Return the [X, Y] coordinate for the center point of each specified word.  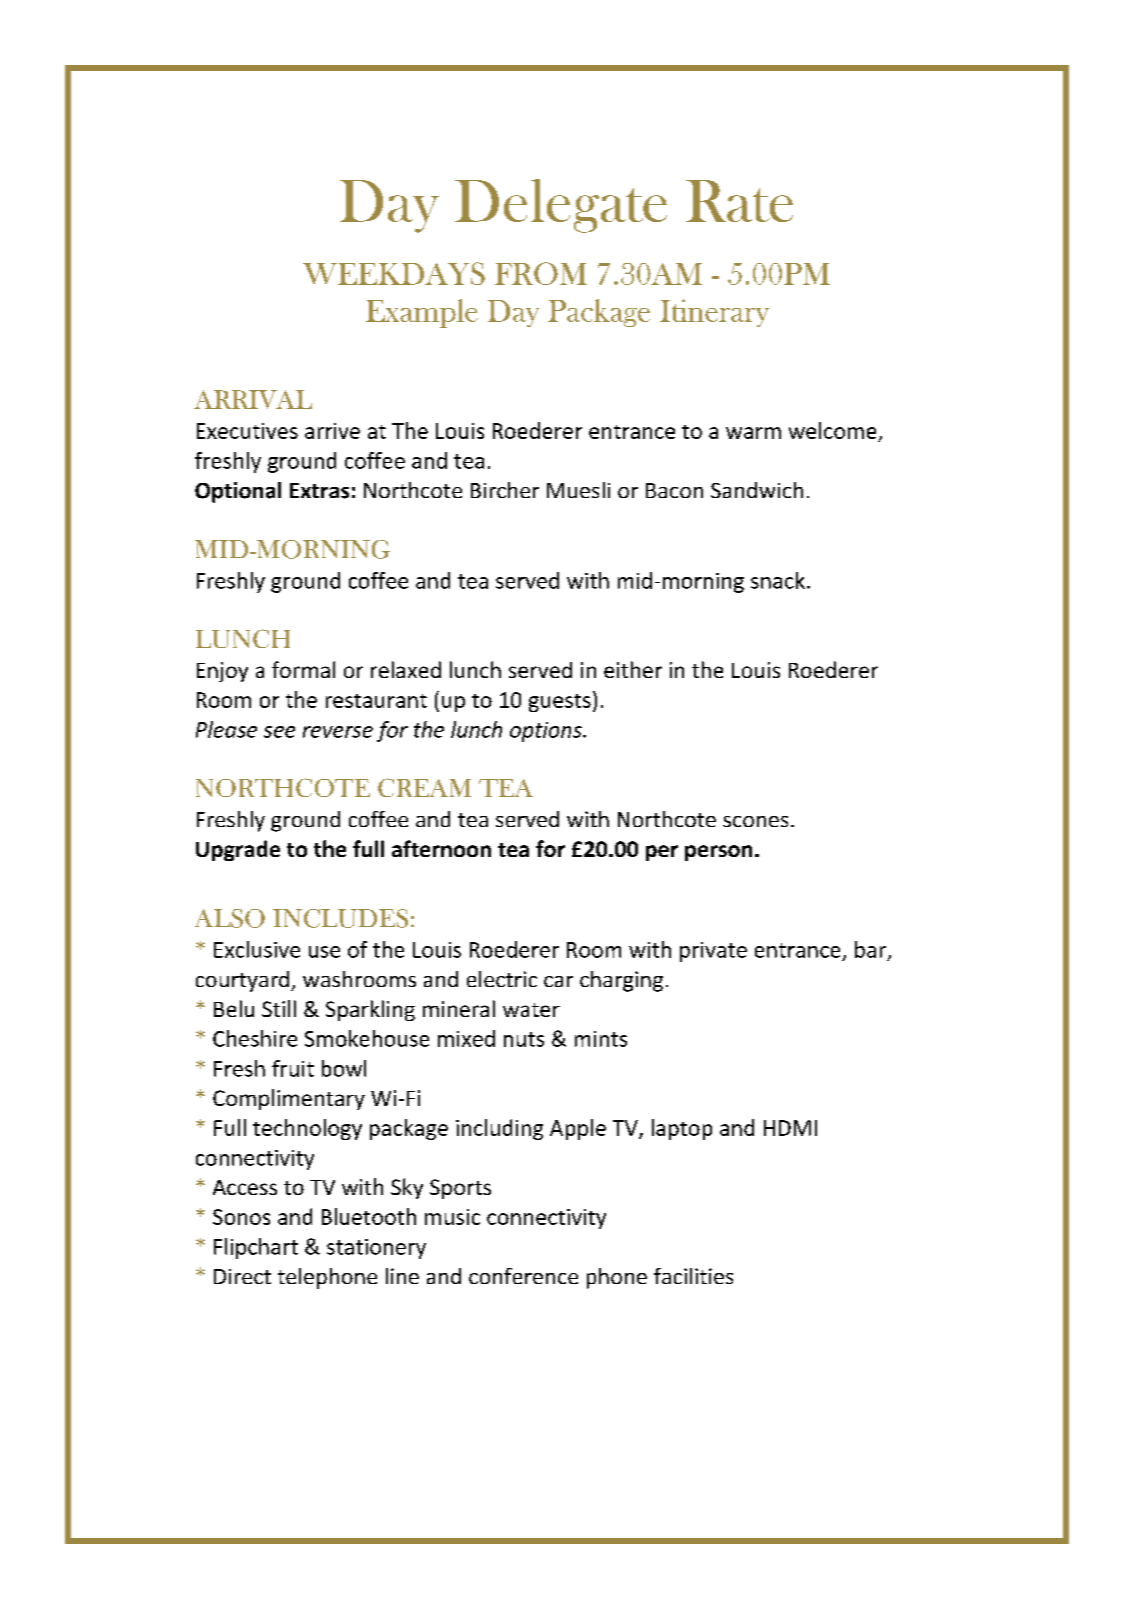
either [633, 669]
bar [870, 949]
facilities [693, 1276]
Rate [739, 201]
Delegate [561, 206]
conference [523, 1276]
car [558, 981]
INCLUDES [340, 918]
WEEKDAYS [394, 273]
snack [778, 580]
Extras [319, 491]
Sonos [241, 1217]
